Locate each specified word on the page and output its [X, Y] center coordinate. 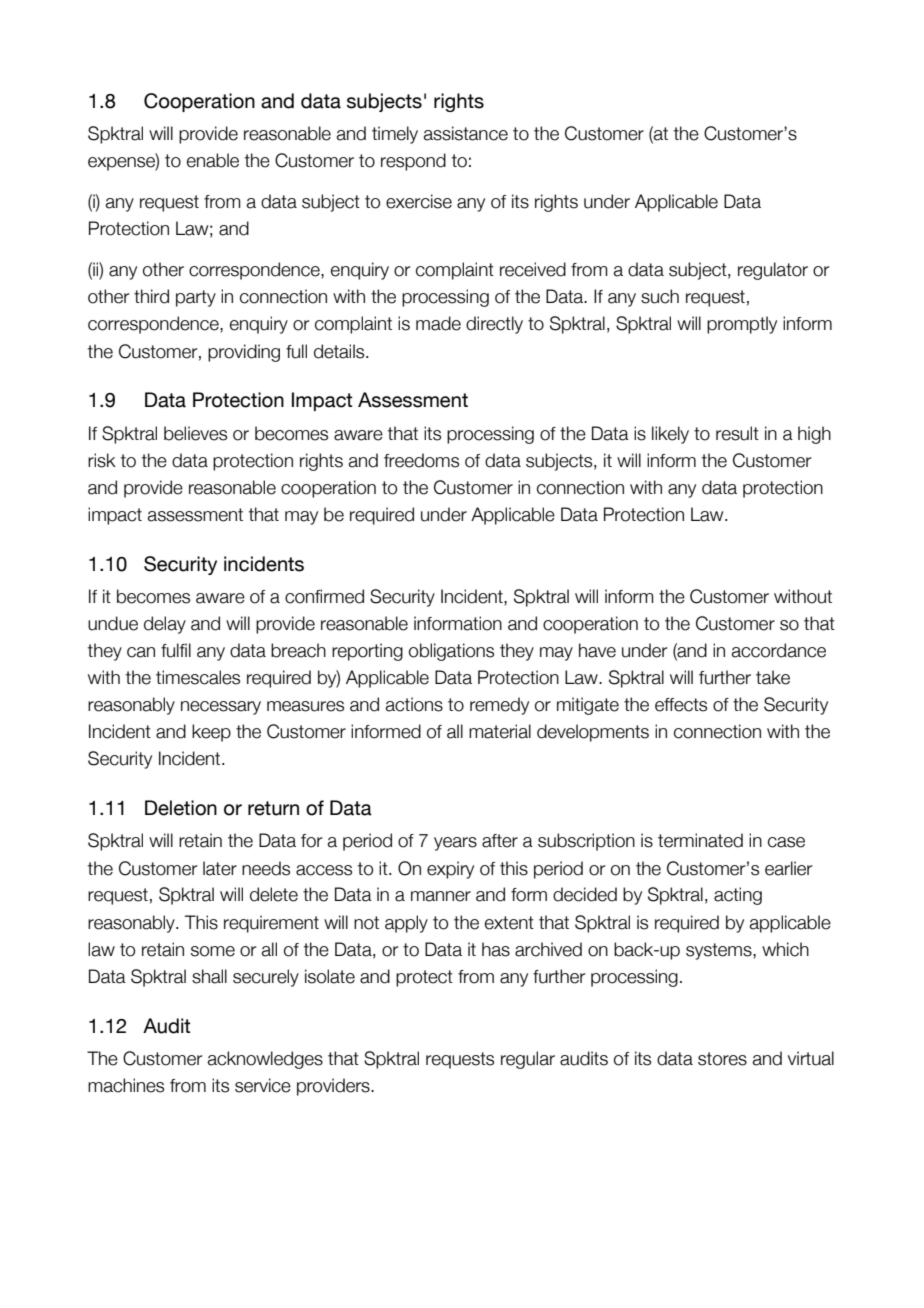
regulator [773, 271]
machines [126, 1085]
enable [213, 160]
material [500, 731]
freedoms [421, 460]
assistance [466, 133]
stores [722, 1059]
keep [211, 733]
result [737, 433]
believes [195, 433]
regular [528, 1060]
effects [681, 705]
